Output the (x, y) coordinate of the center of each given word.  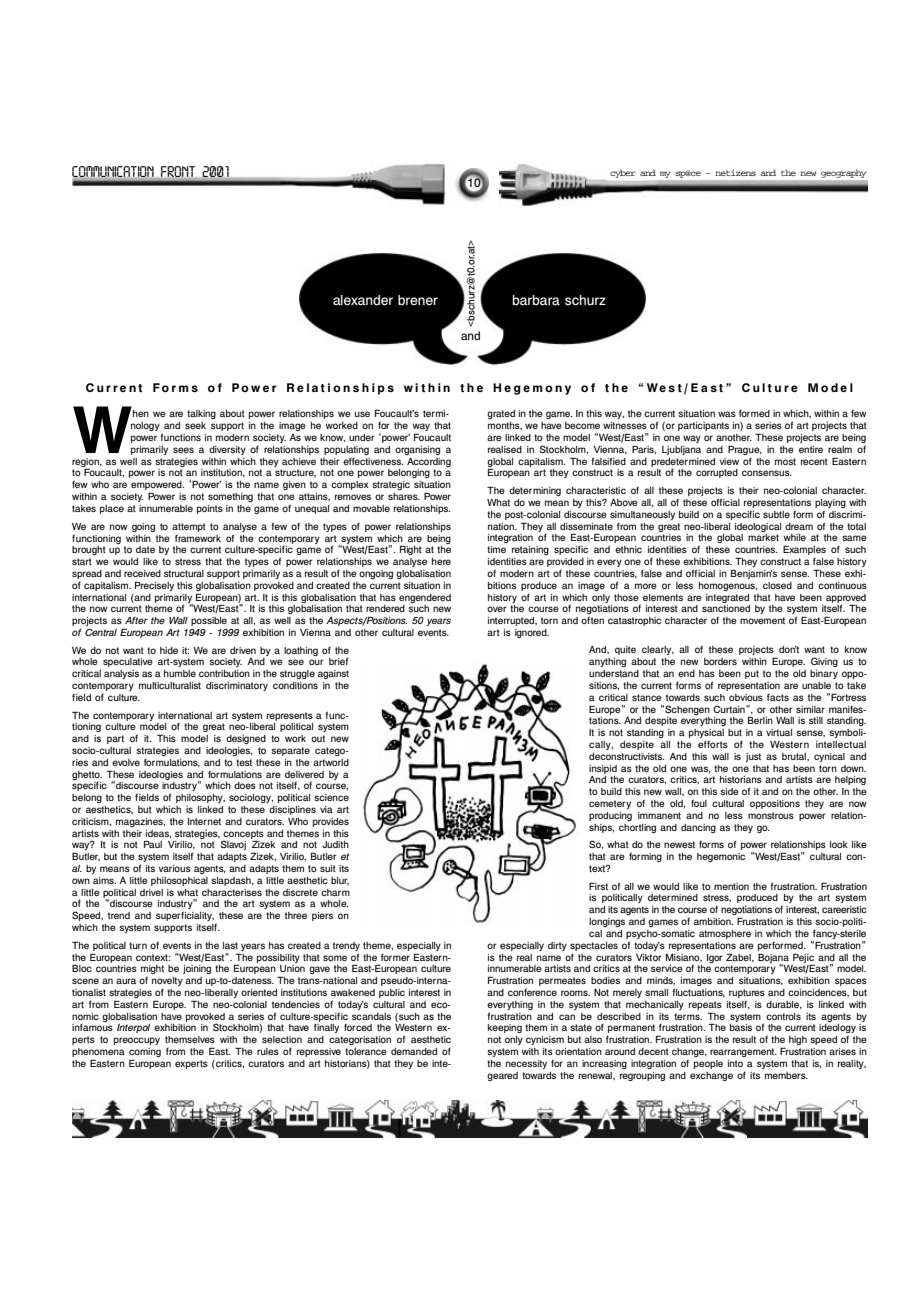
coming (145, 1052)
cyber (622, 174)
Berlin (760, 720)
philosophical (179, 881)
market (763, 537)
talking (201, 414)
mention (731, 886)
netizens (735, 172)
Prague (745, 450)
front (178, 171)
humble (180, 673)
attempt (189, 527)
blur (340, 881)
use (362, 414)
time (496, 549)
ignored (532, 633)
